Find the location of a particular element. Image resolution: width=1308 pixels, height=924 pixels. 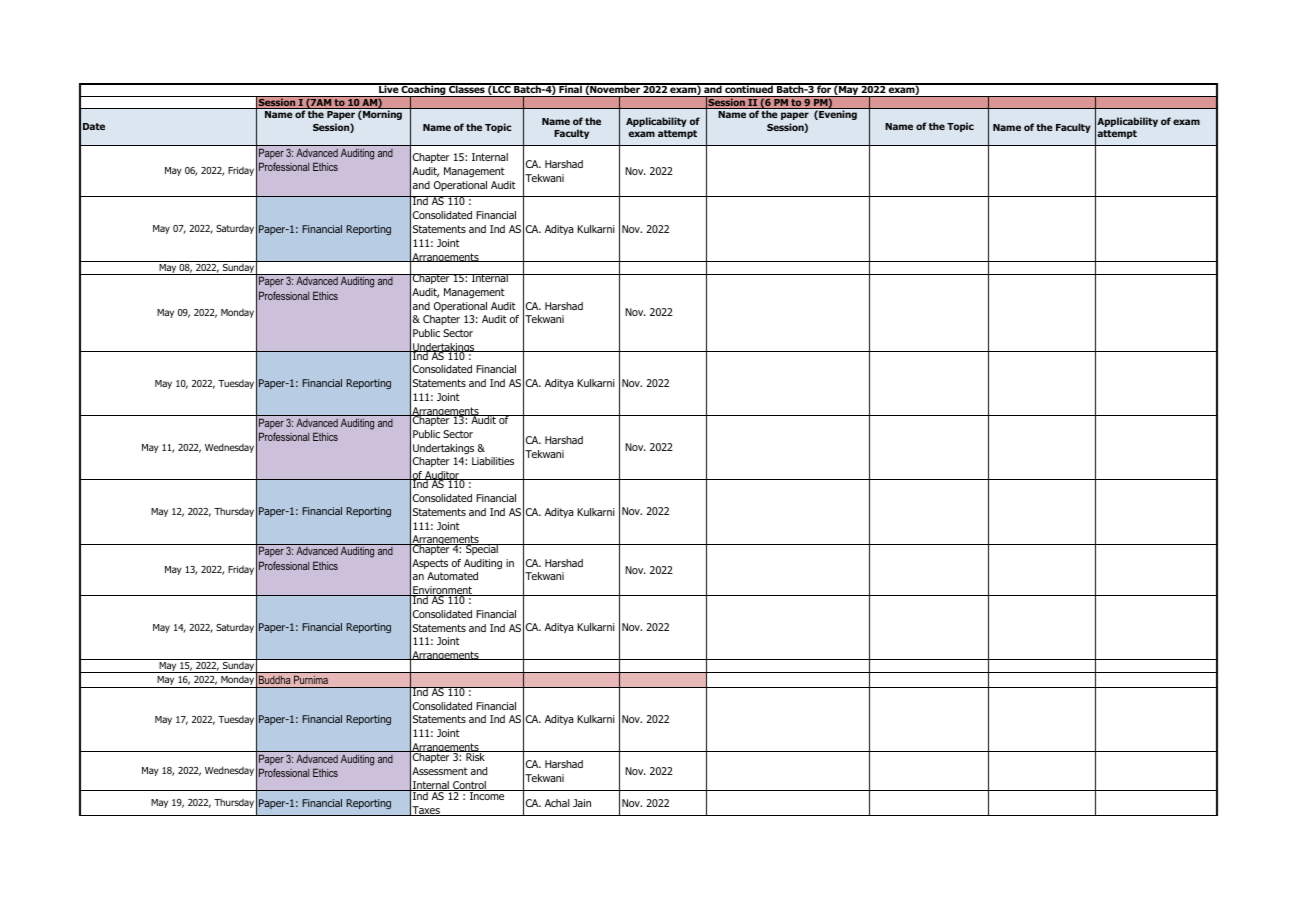

Control is located at coordinates (469, 786).
